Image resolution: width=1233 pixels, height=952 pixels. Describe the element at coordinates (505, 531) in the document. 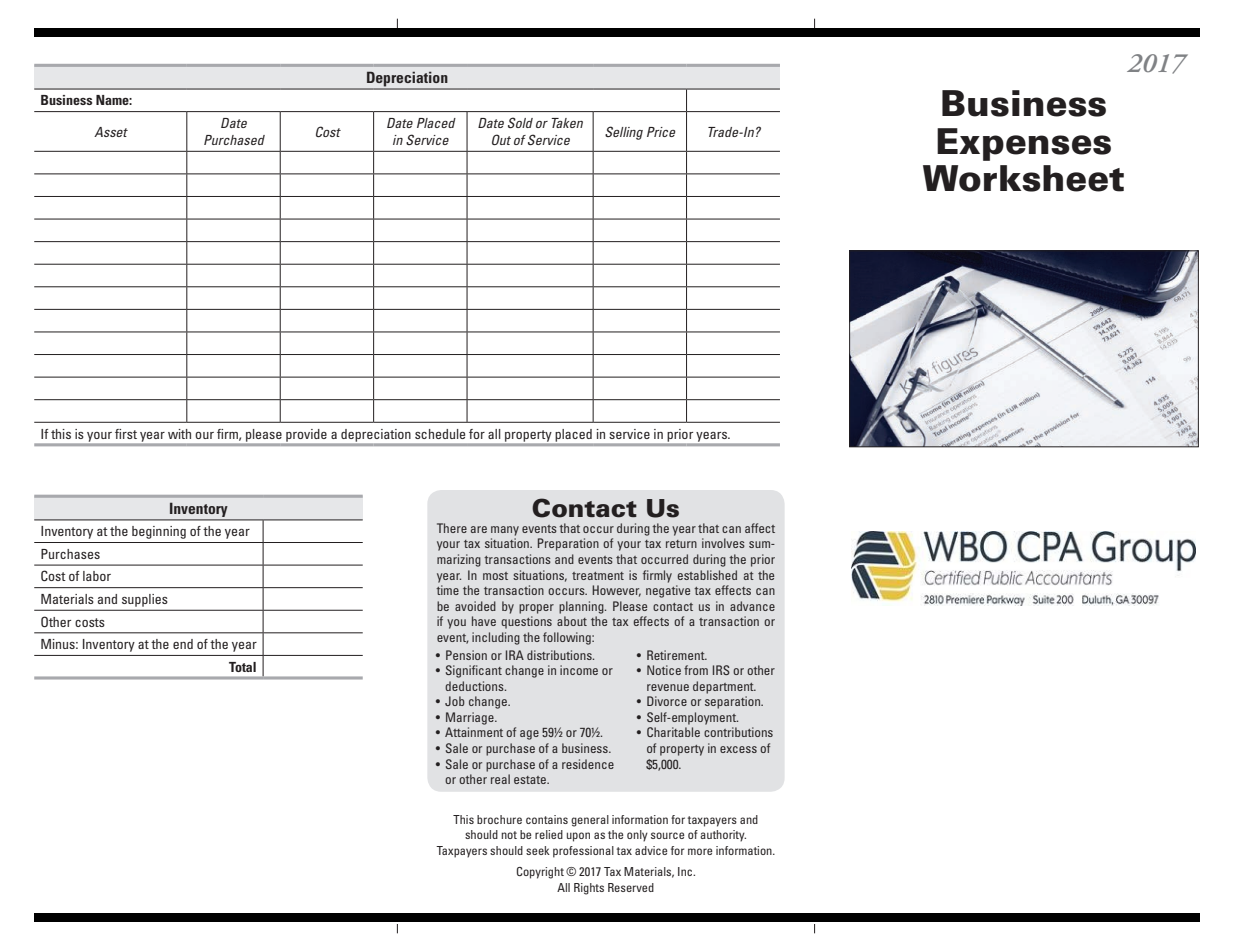

I see `many` at that location.
